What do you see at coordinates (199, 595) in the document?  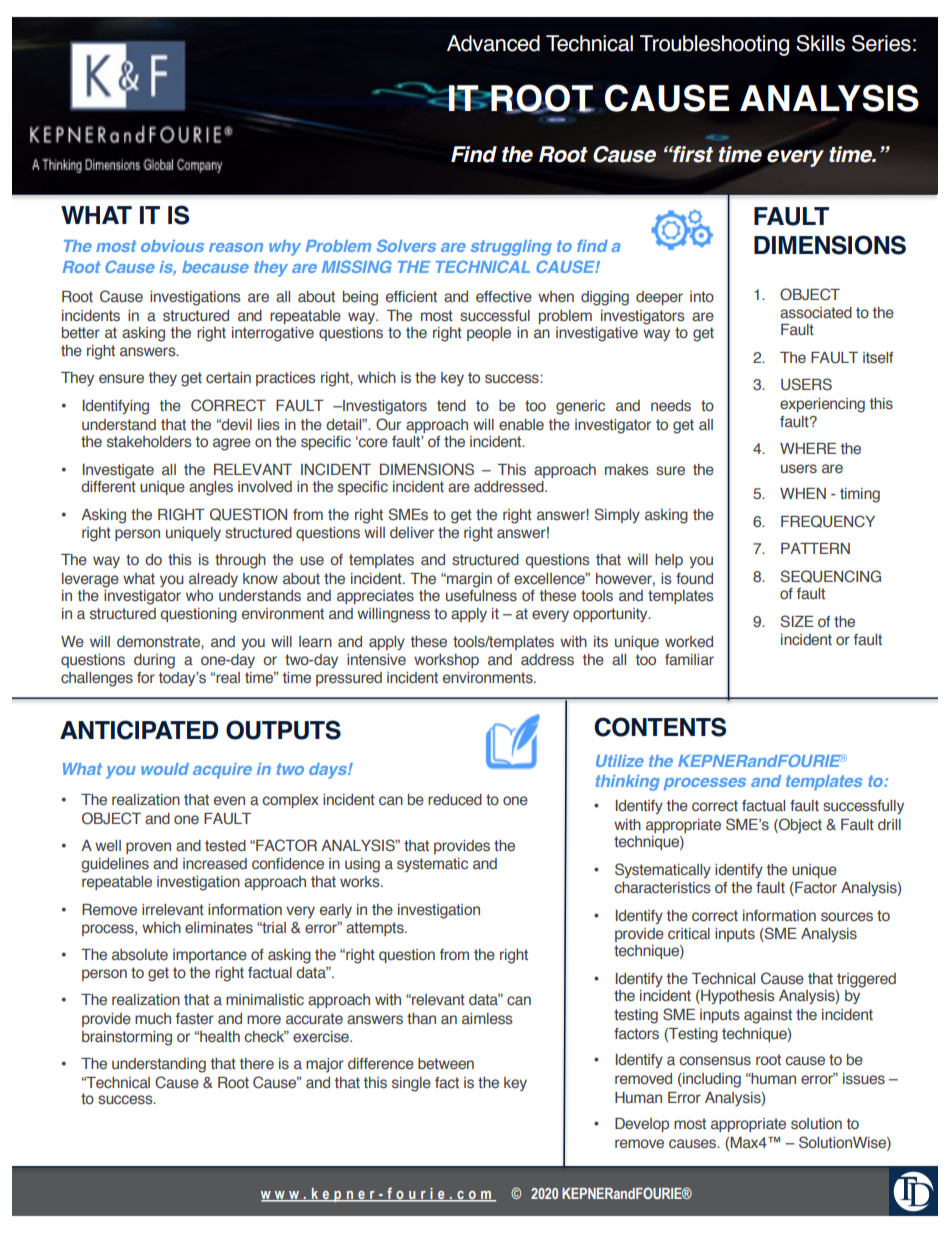 I see `who` at bounding box center [199, 595].
